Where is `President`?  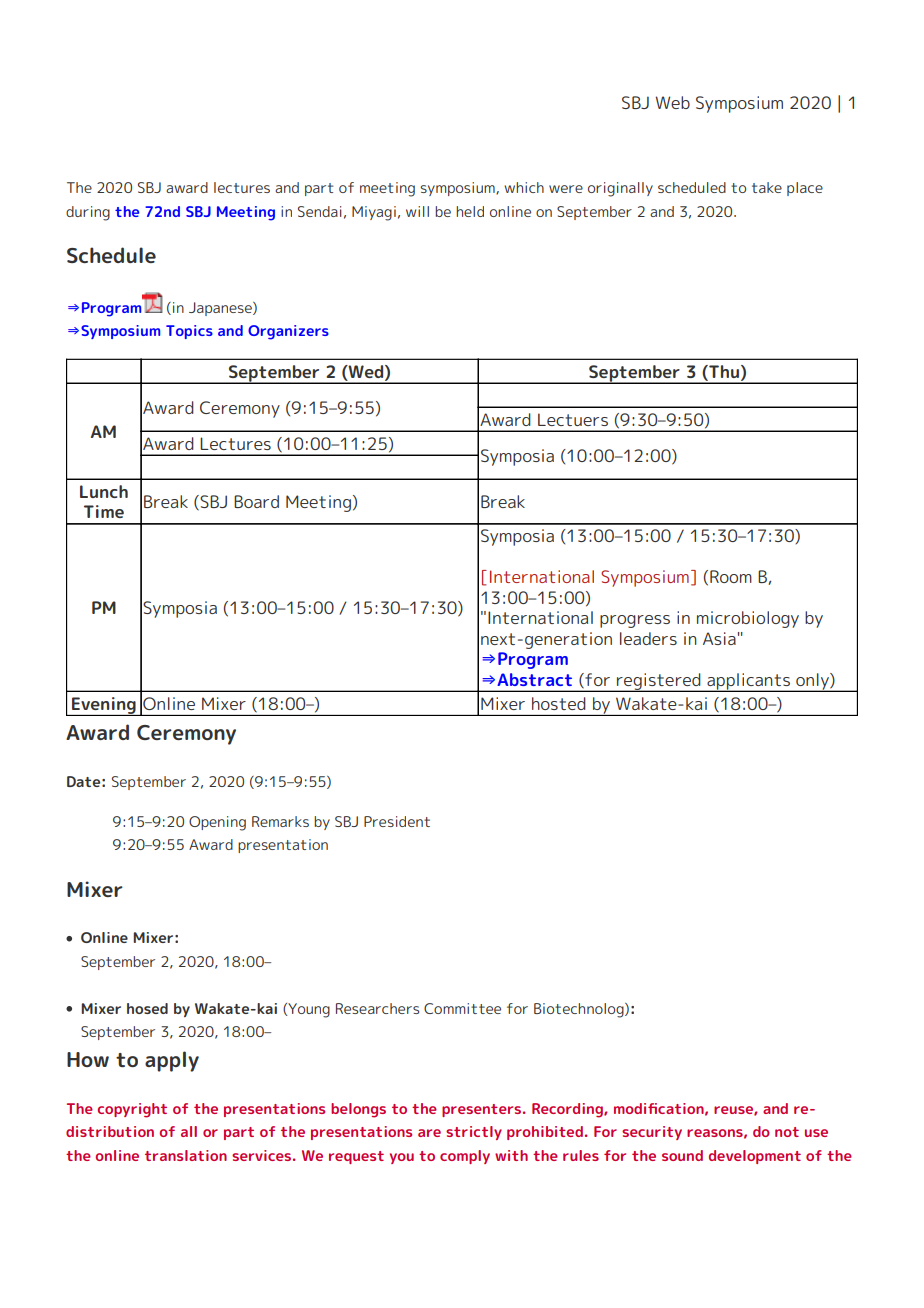 President is located at coordinates (397, 821).
